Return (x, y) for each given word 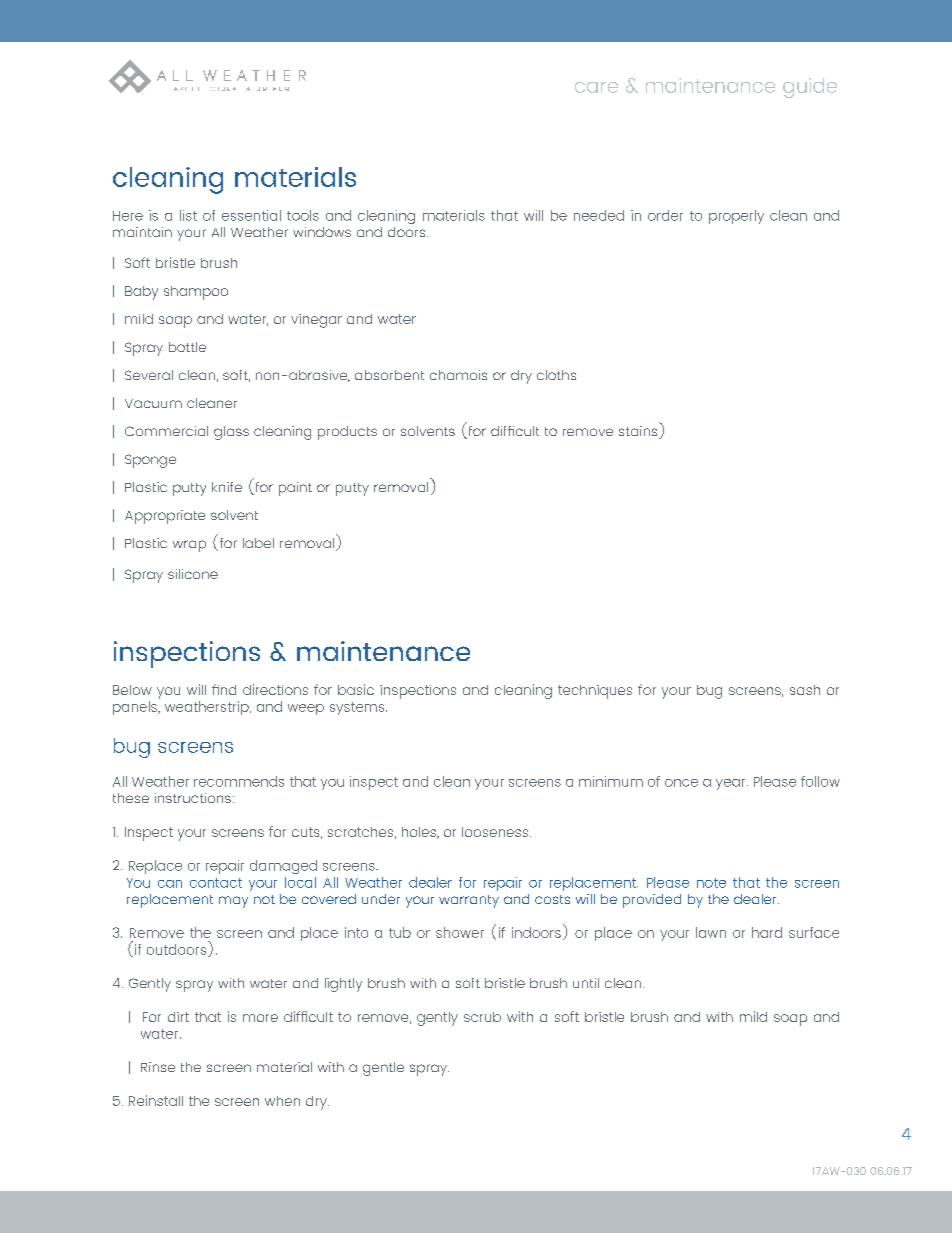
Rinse (158, 1067)
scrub (482, 1017)
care (596, 87)
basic (356, 689)
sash (805, 690)
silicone (193, 574)
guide (810, 88)
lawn (711, 932)
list (188, 215)
